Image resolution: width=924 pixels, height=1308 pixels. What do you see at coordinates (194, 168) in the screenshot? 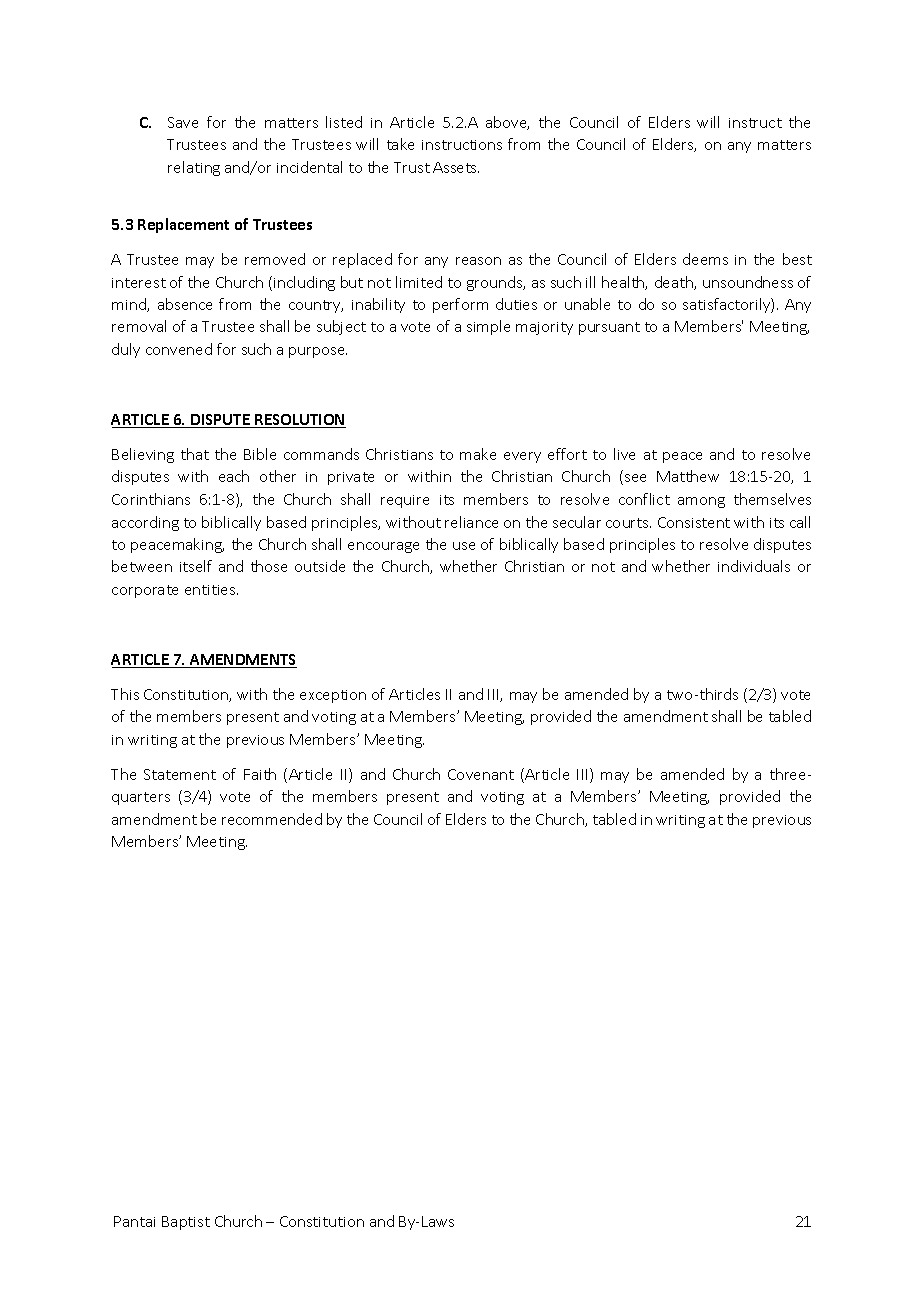
I see `relating` at bounding box center [194, 168].
